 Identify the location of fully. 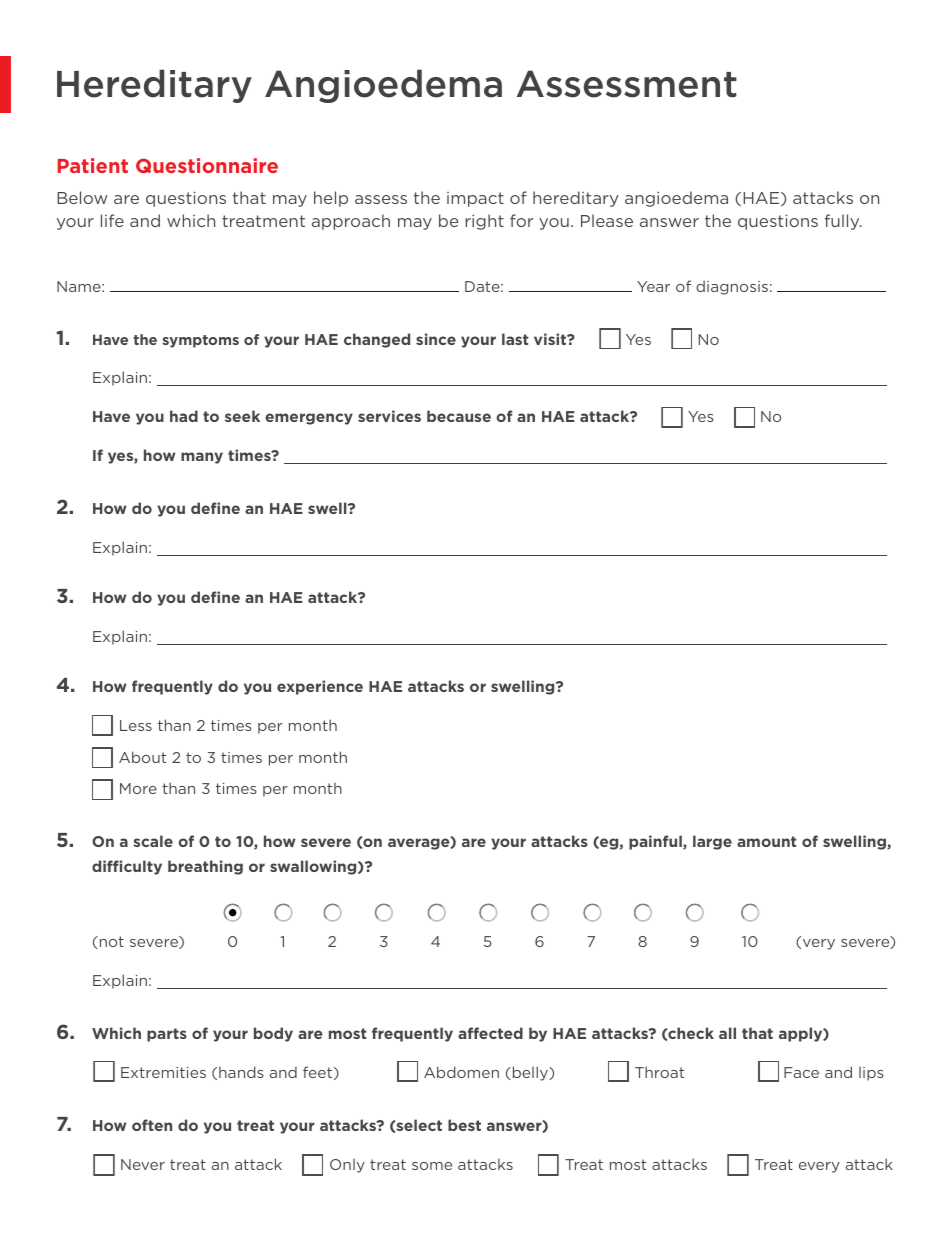
(843, 222).
